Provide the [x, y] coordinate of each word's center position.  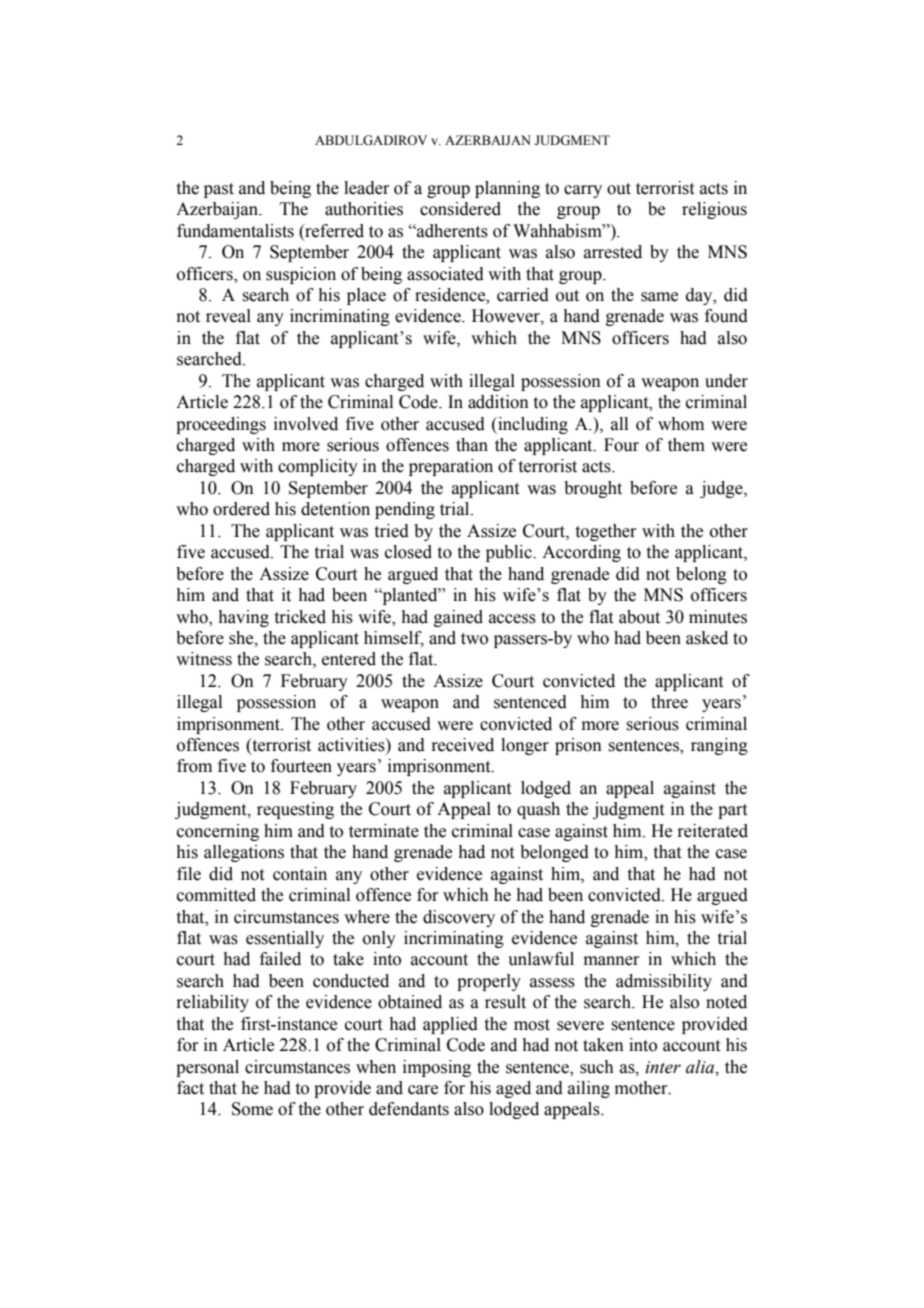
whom [681, 424]
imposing [437, 1068]
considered [460, 209]
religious [714, 210]
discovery [459, 918]
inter [663, 1067]
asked [707, 638]
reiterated [712, 831]
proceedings [221, 425]
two [474, 639]
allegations [244, 853]
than [472, 445]
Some [252, 1109]
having [243, 618]
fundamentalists [235, 231]
